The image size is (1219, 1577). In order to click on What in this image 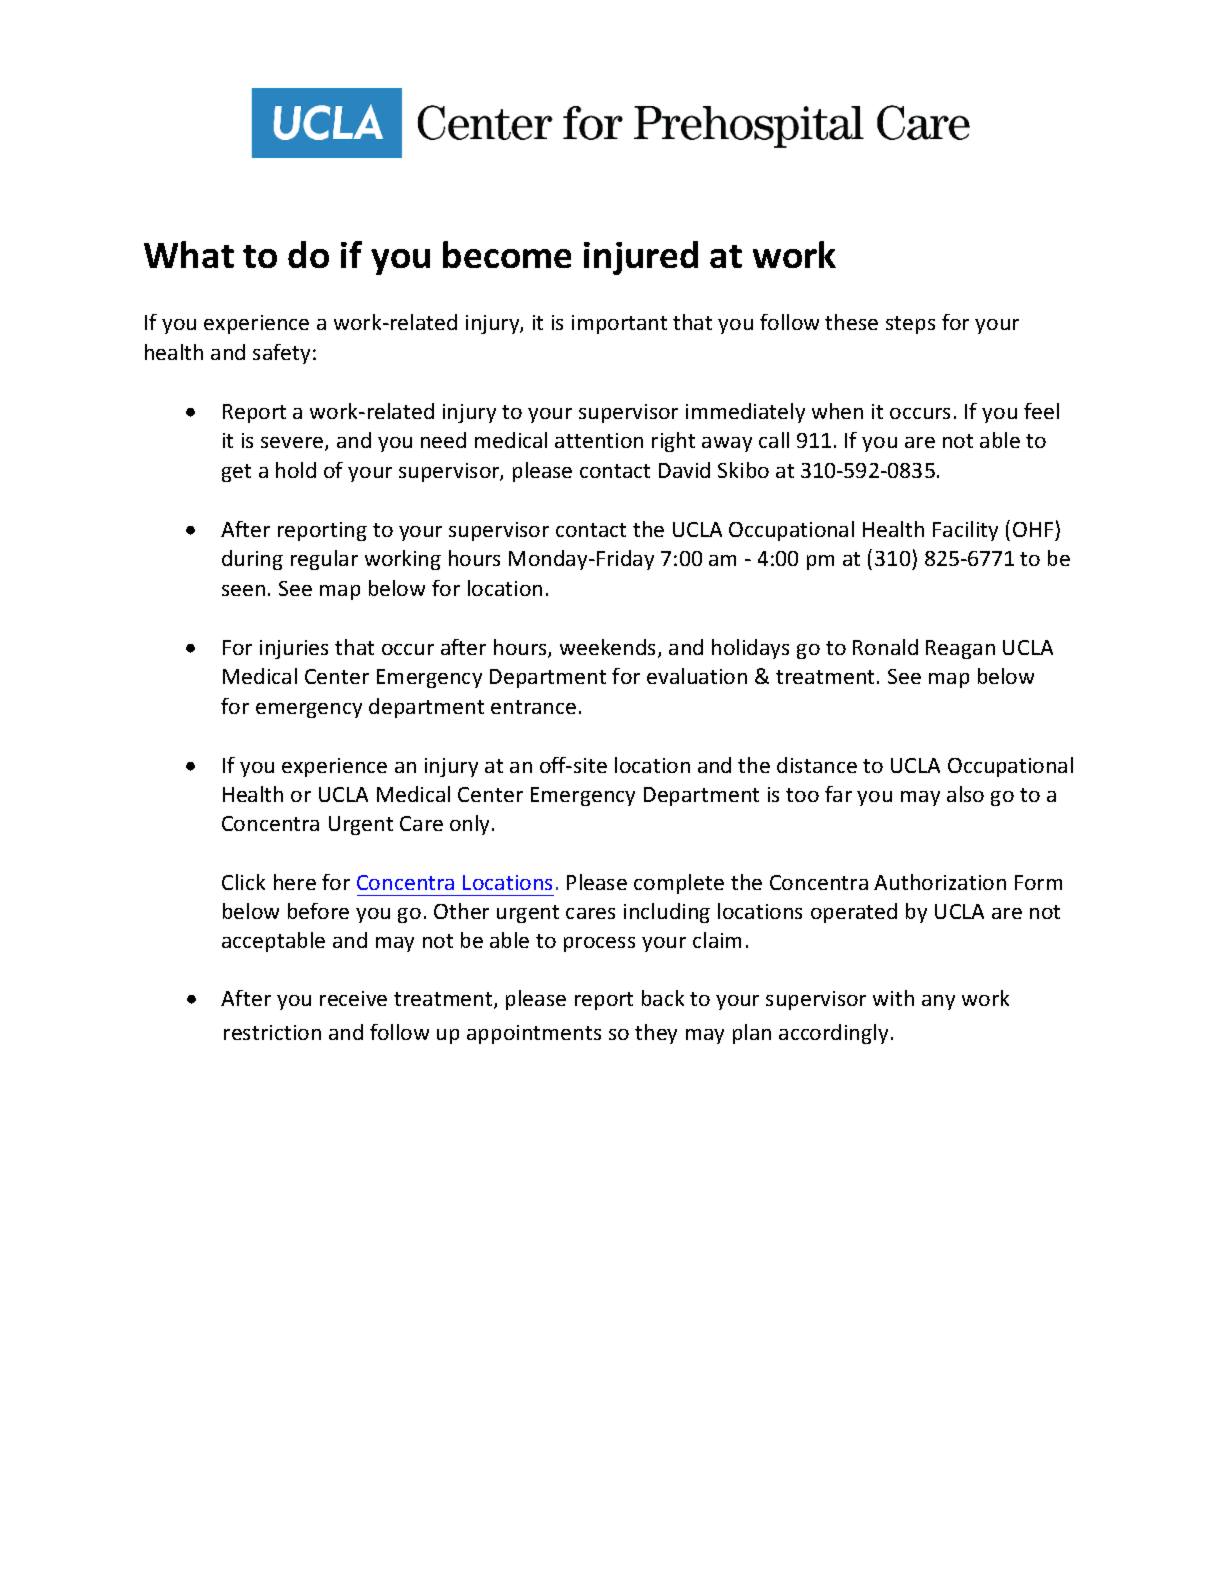, I will do `click(189, 254)`.
